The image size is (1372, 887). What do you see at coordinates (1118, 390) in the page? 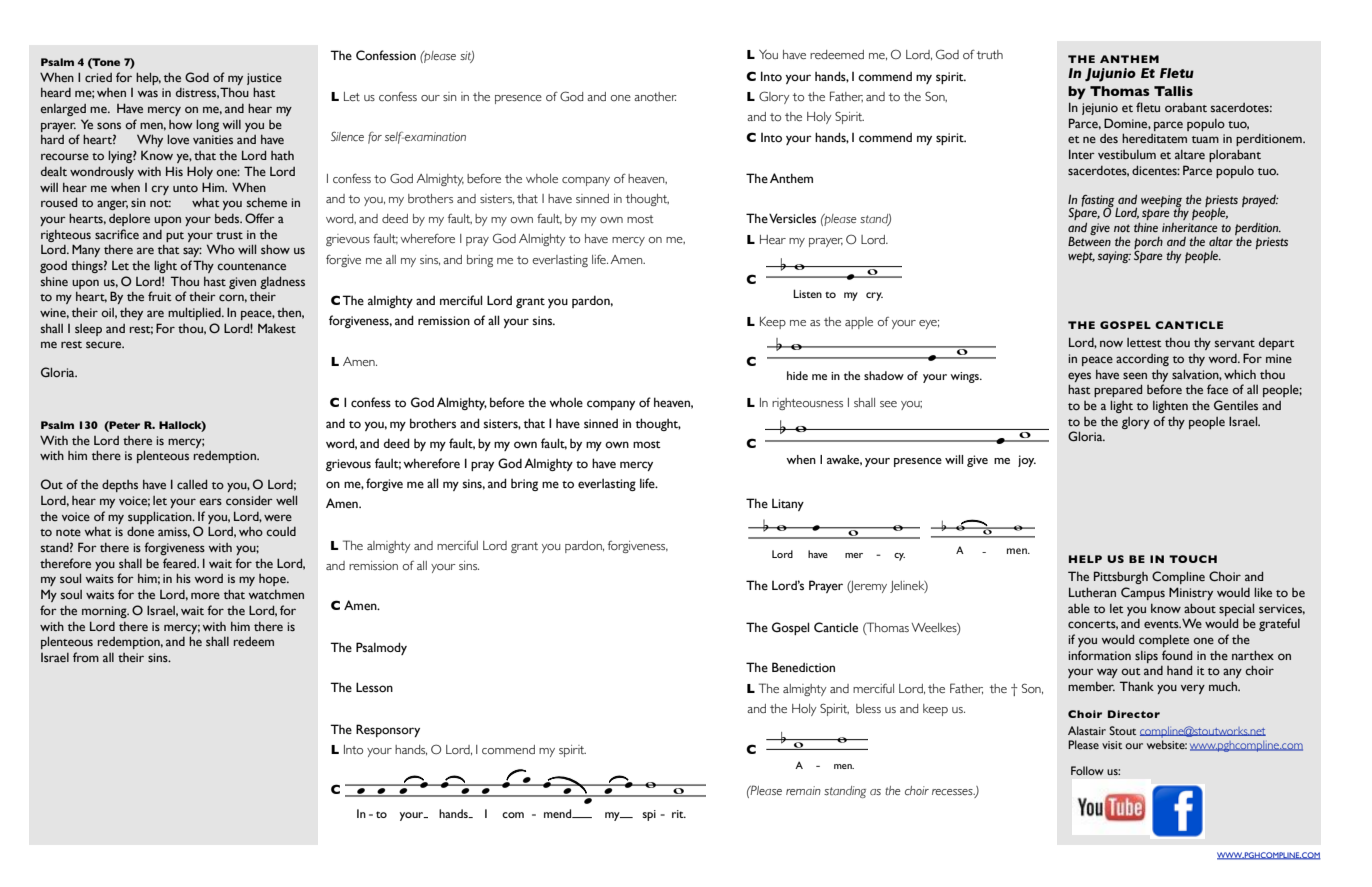
I see `prepared` at bounding box center [1118, 390].
